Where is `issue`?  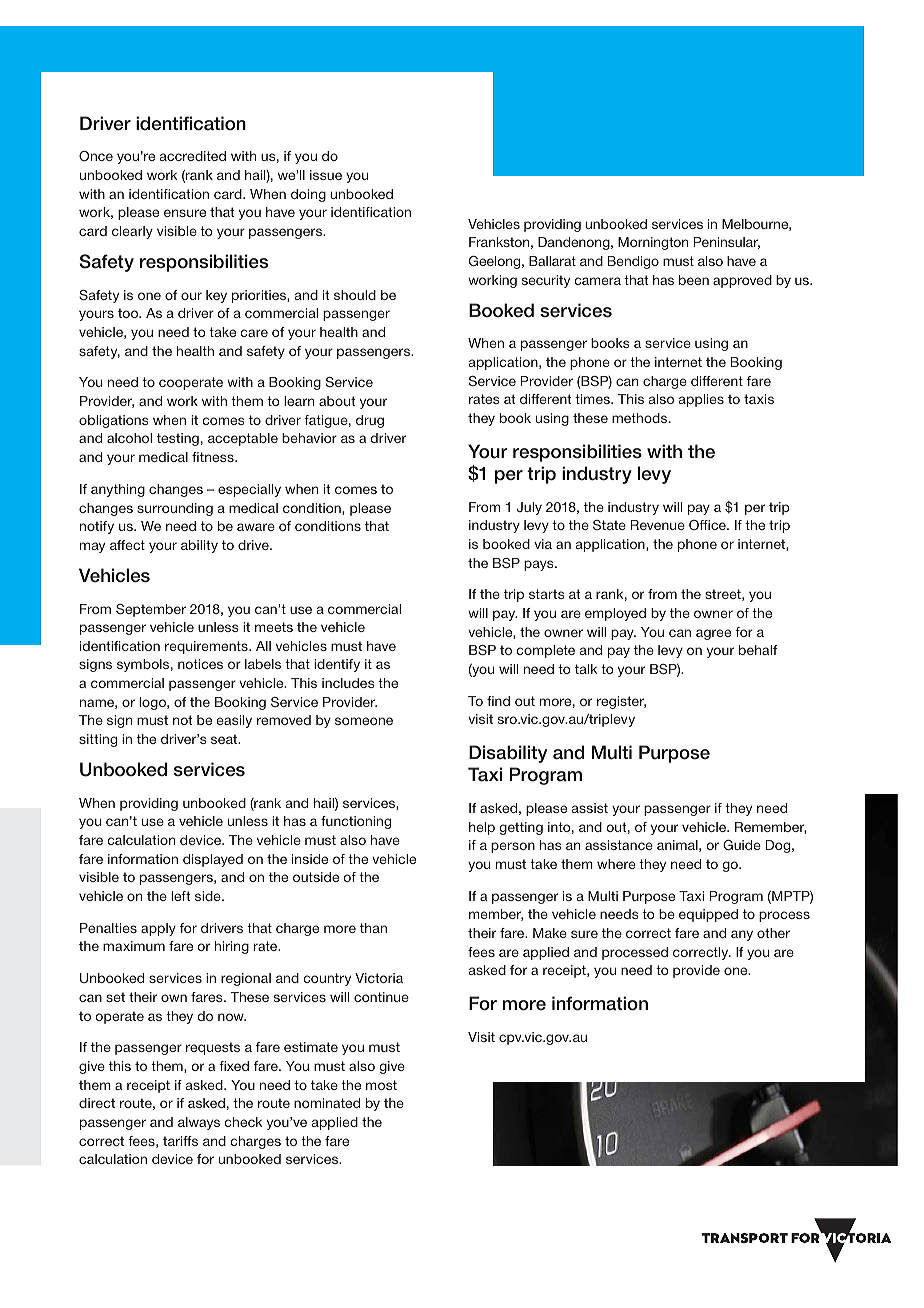 issue is located at coordinates (326, 175).
